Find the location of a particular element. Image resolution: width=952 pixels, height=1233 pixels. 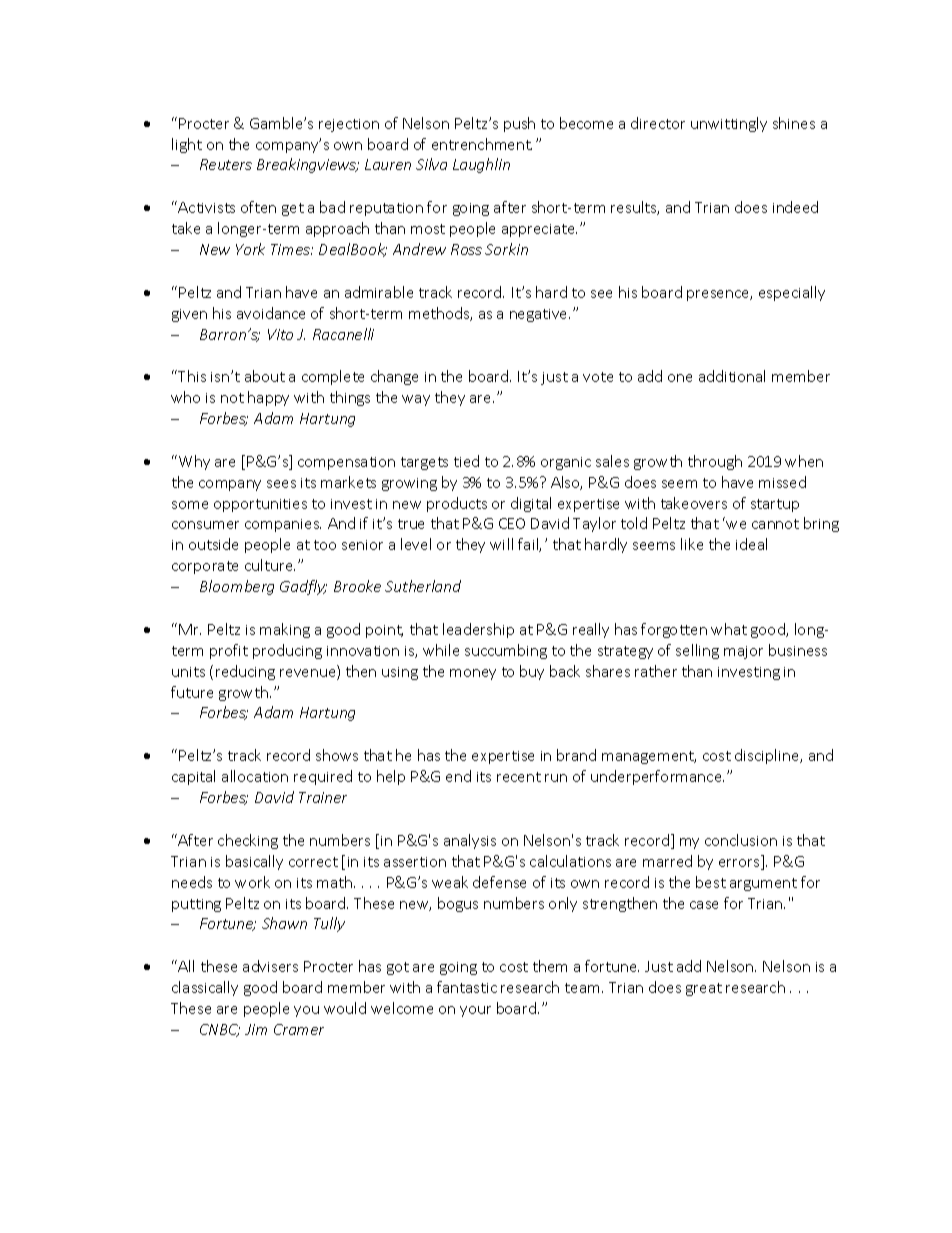

culture is located at coordinates (270, 565).
